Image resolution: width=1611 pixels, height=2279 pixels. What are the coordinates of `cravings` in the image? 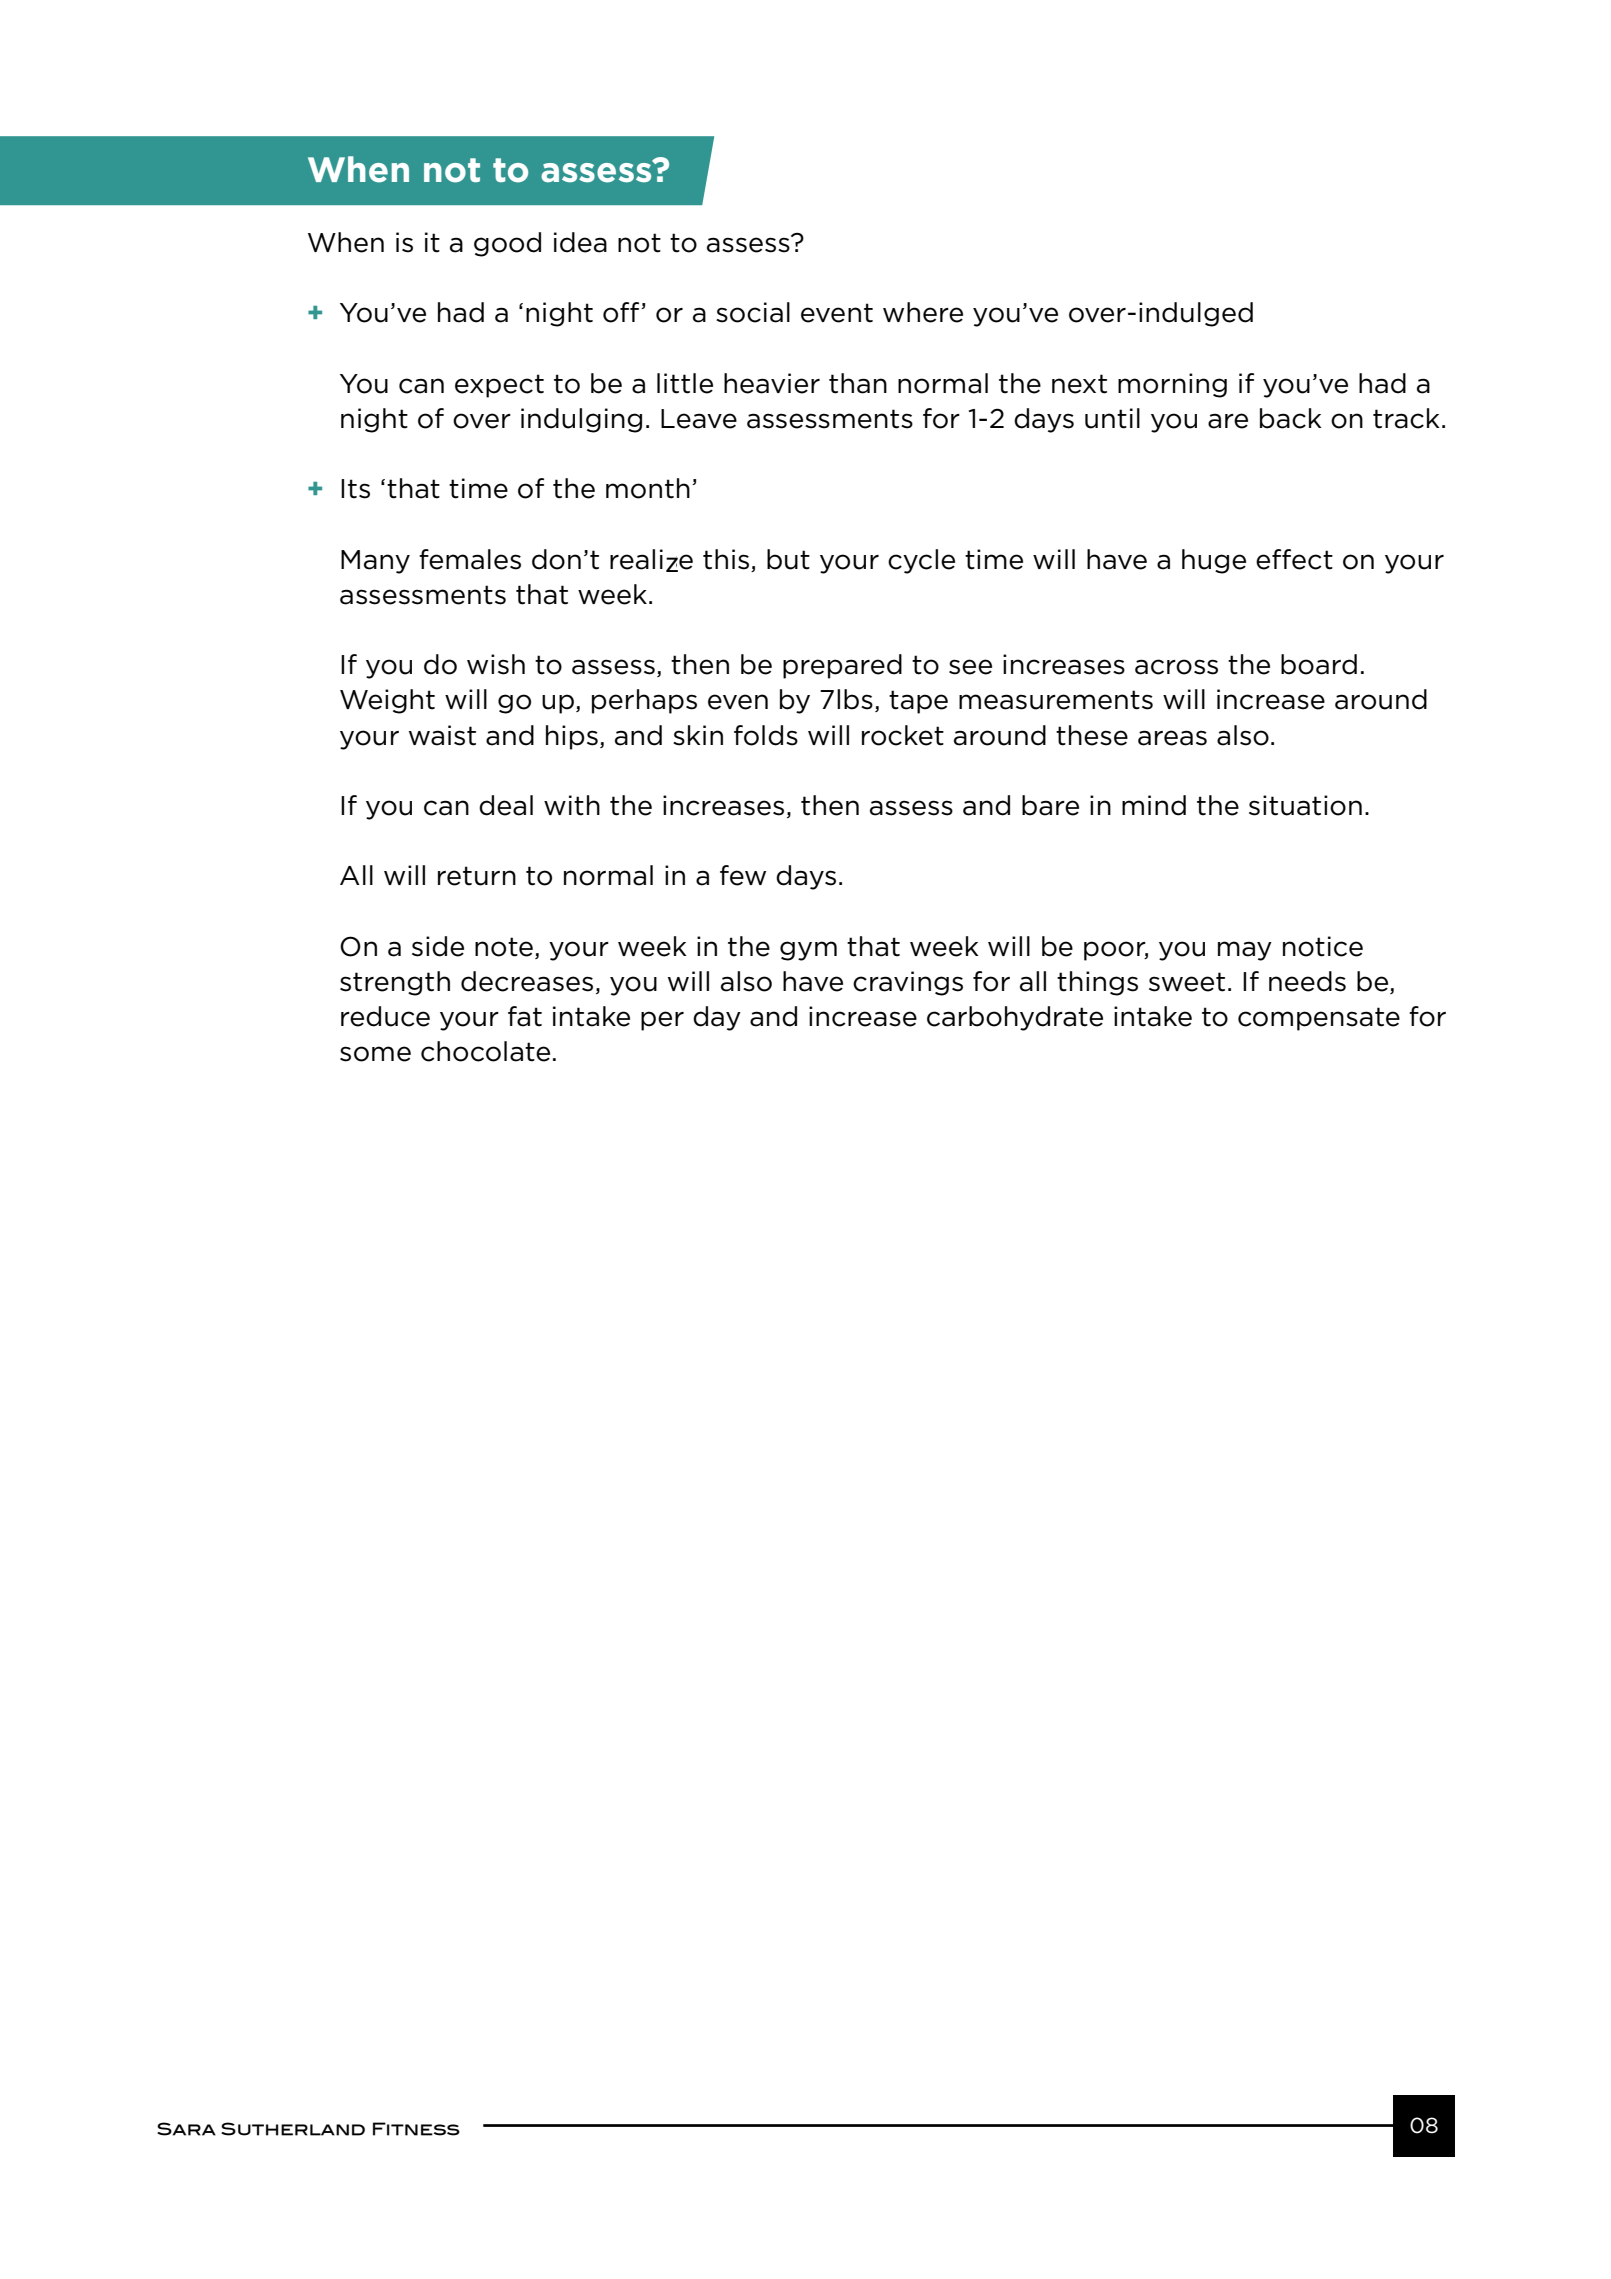 It's located at (908, 983).
